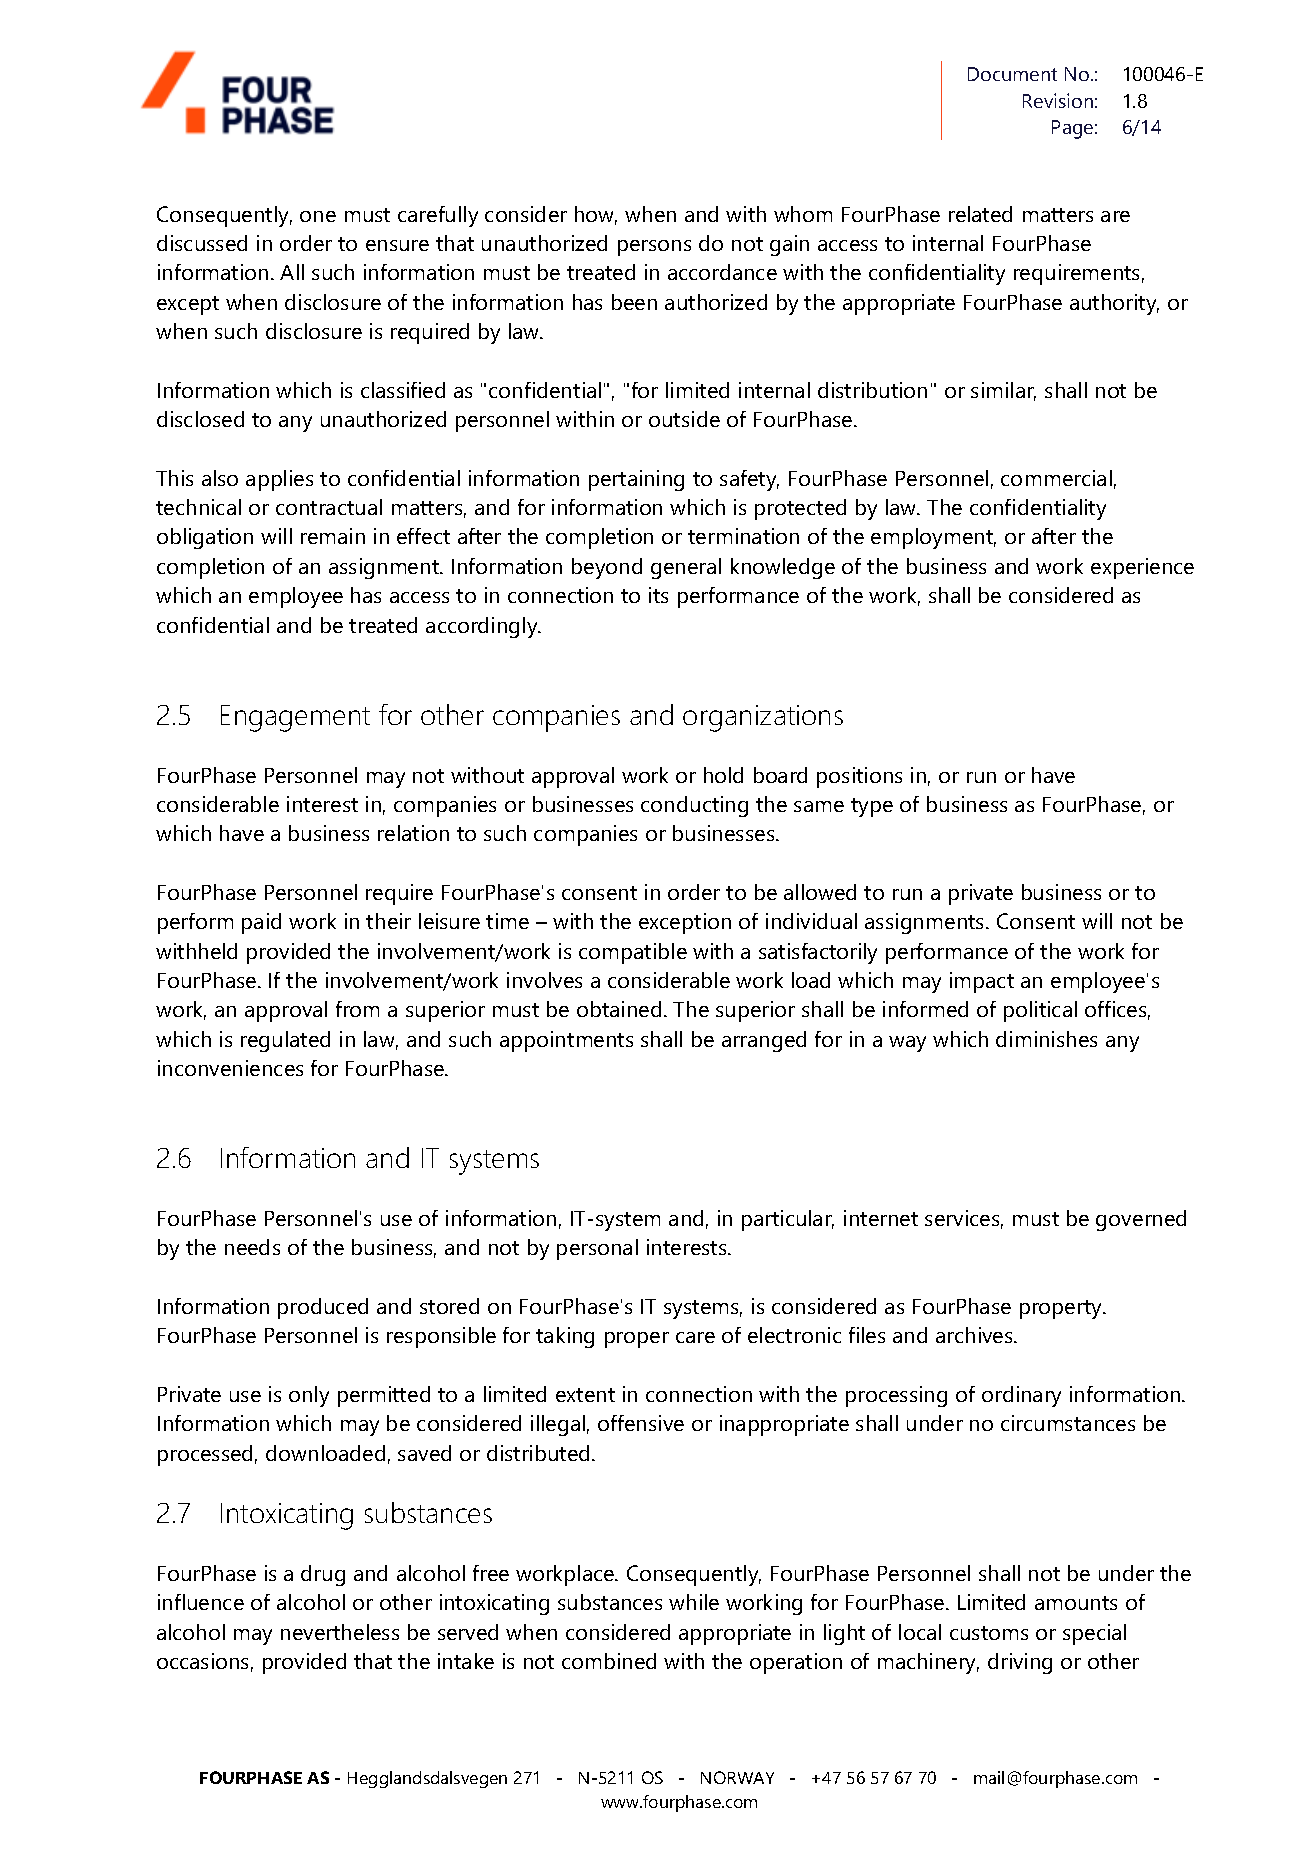 The image size is (1313, 1858). I want to click on produced, so click(323, 1308).
